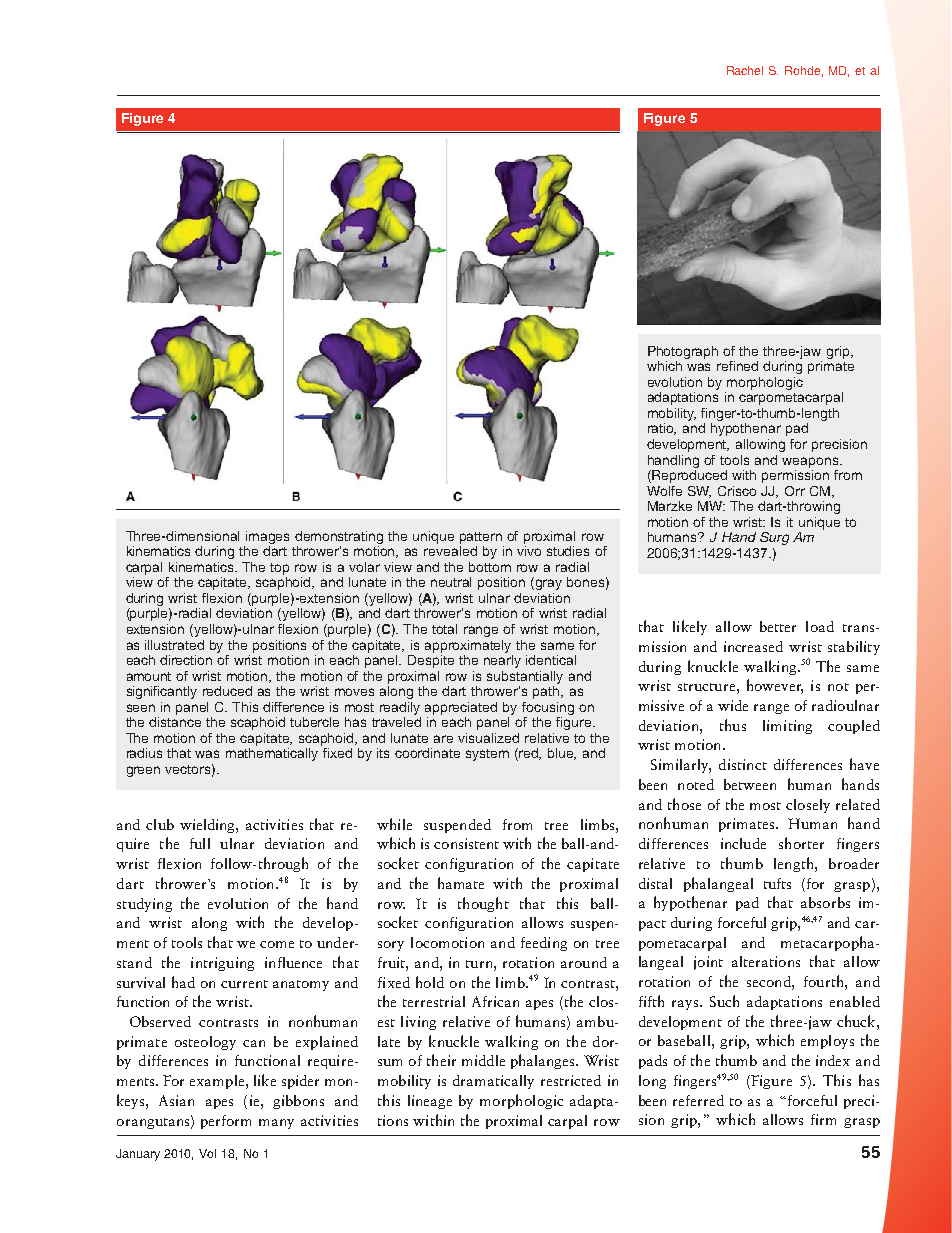 This screenshot has width=952, height=1233. What do you see at coordinates (174, 645) in the screenshot?
I see `illustrated` at bounding box center [174, 645].
